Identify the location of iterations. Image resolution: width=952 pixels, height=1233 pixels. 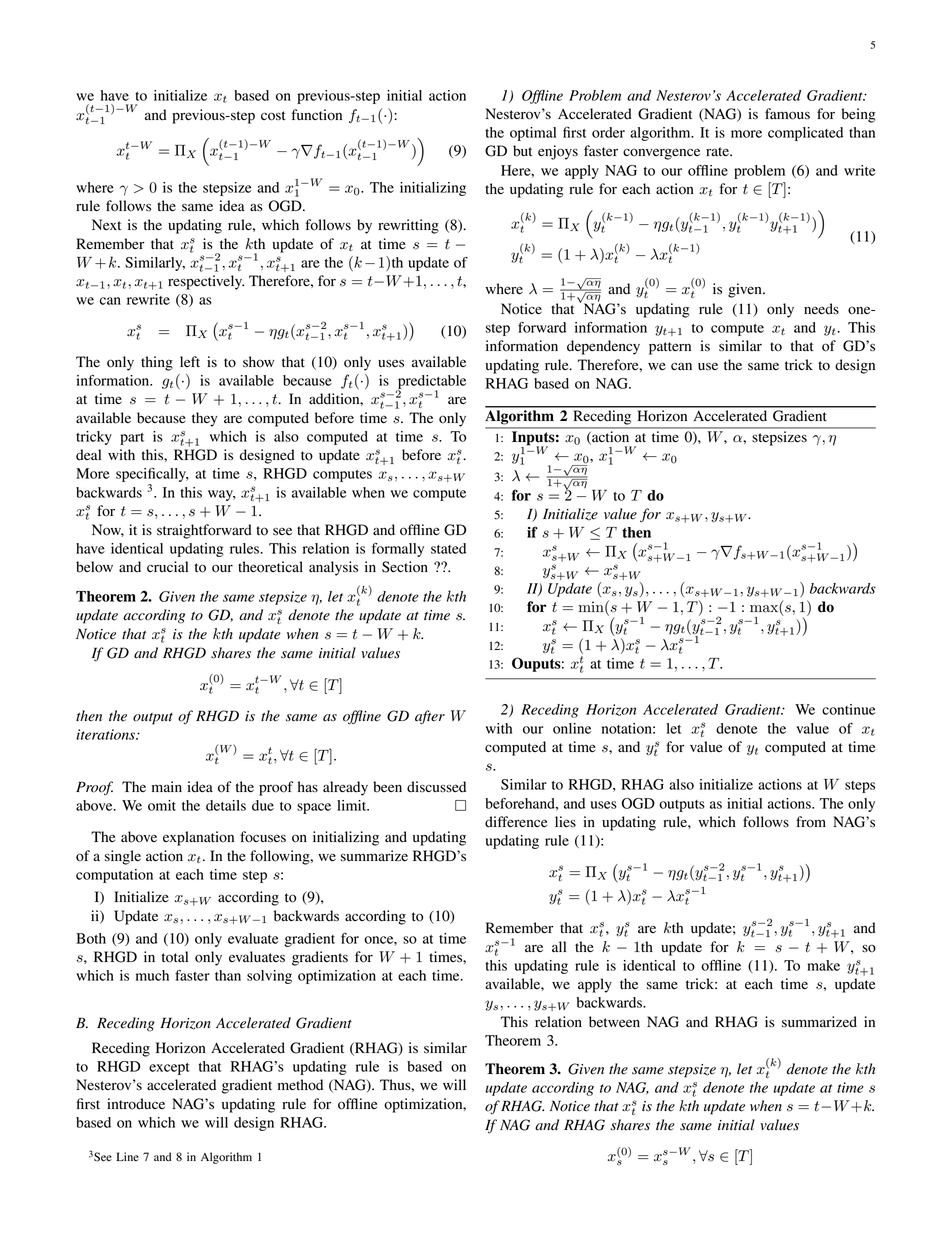
(106, 734).
